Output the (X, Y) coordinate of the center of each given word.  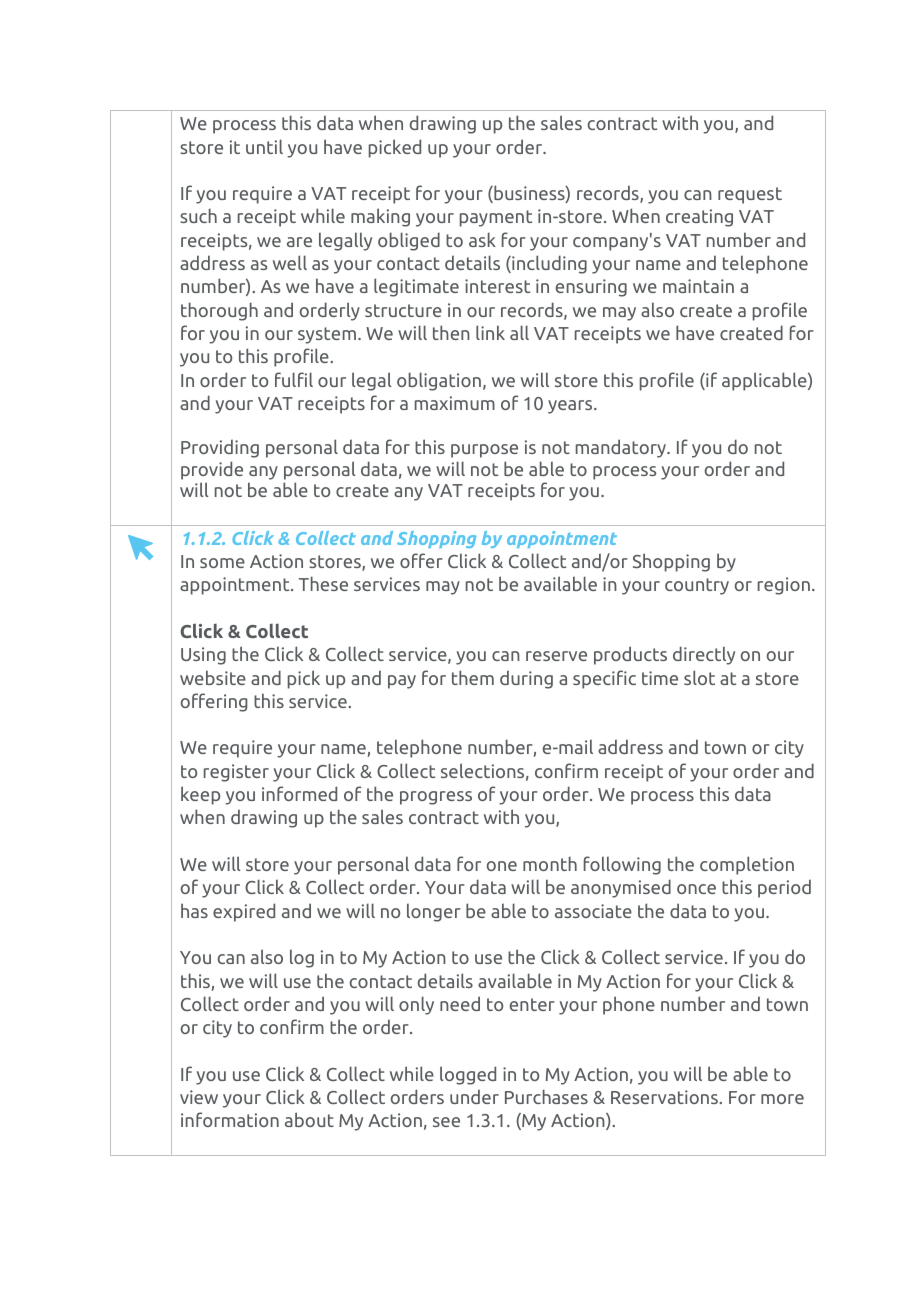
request (750, 195)
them (473, 677)
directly (704, 655)
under (474, 1096)
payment (496, 218)
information (230, 1119)
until (264, 146)
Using (203, 656)
